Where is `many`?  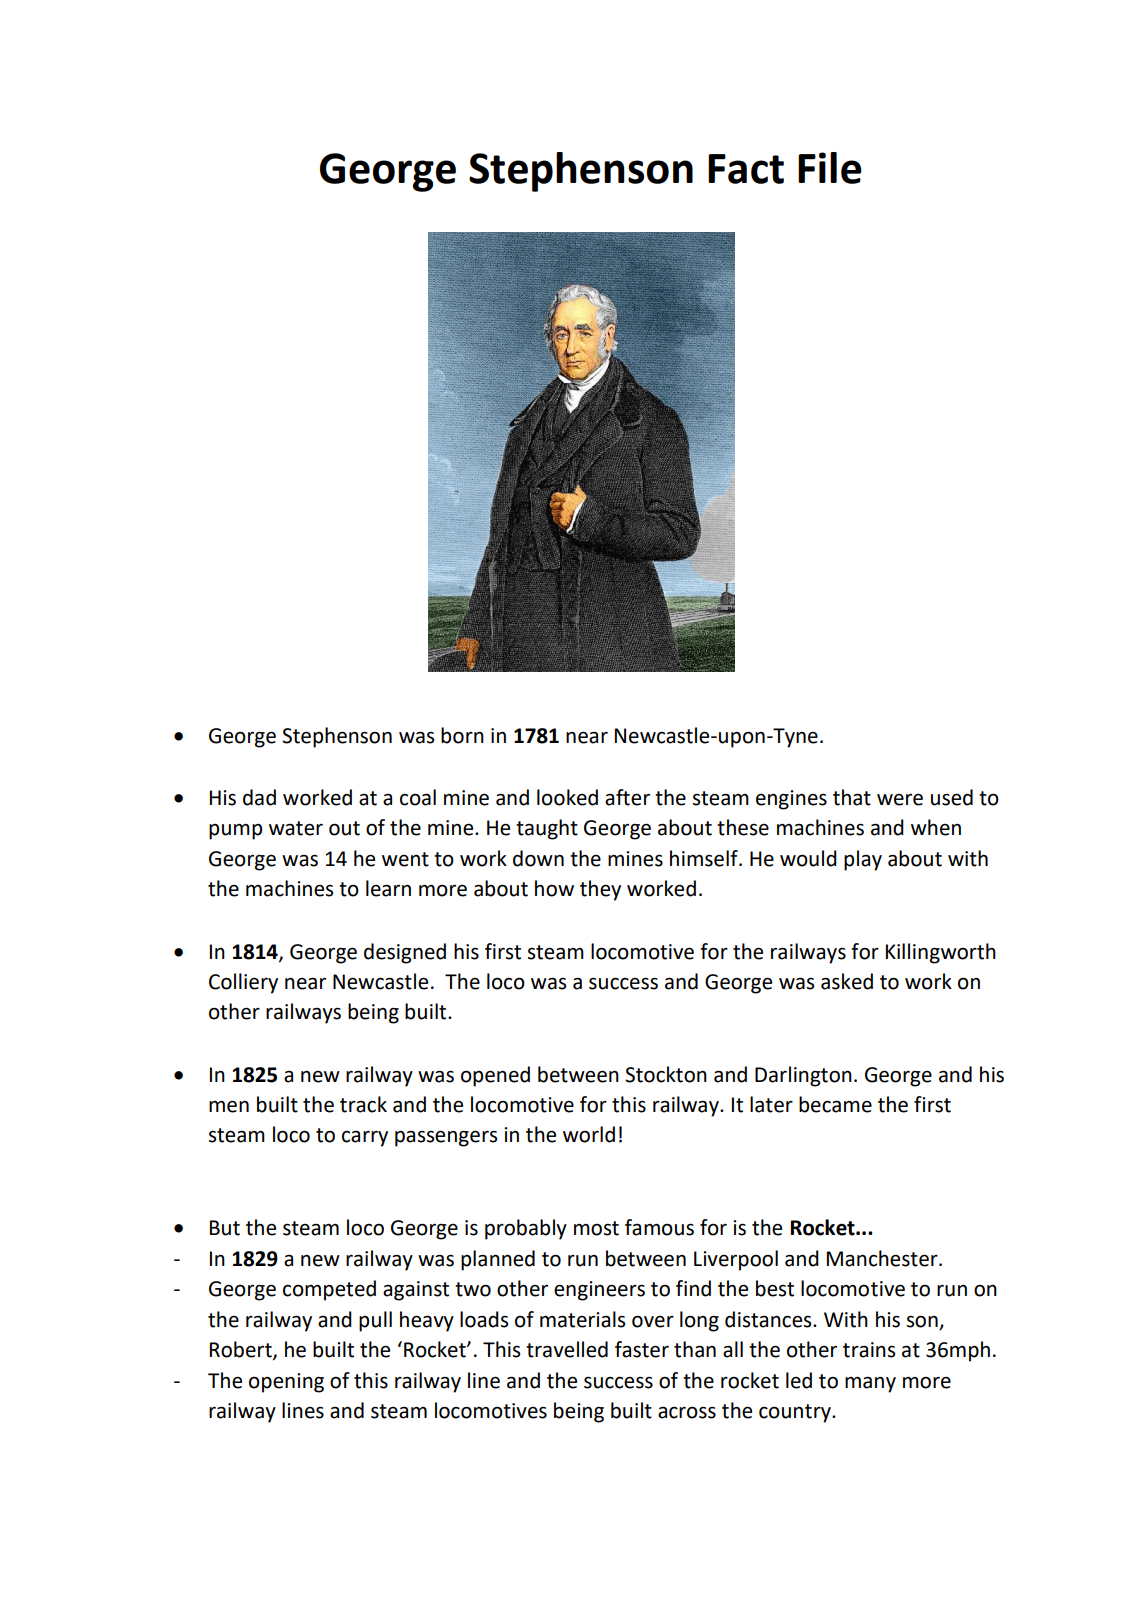
many is located at coordinates (870, 1384).
